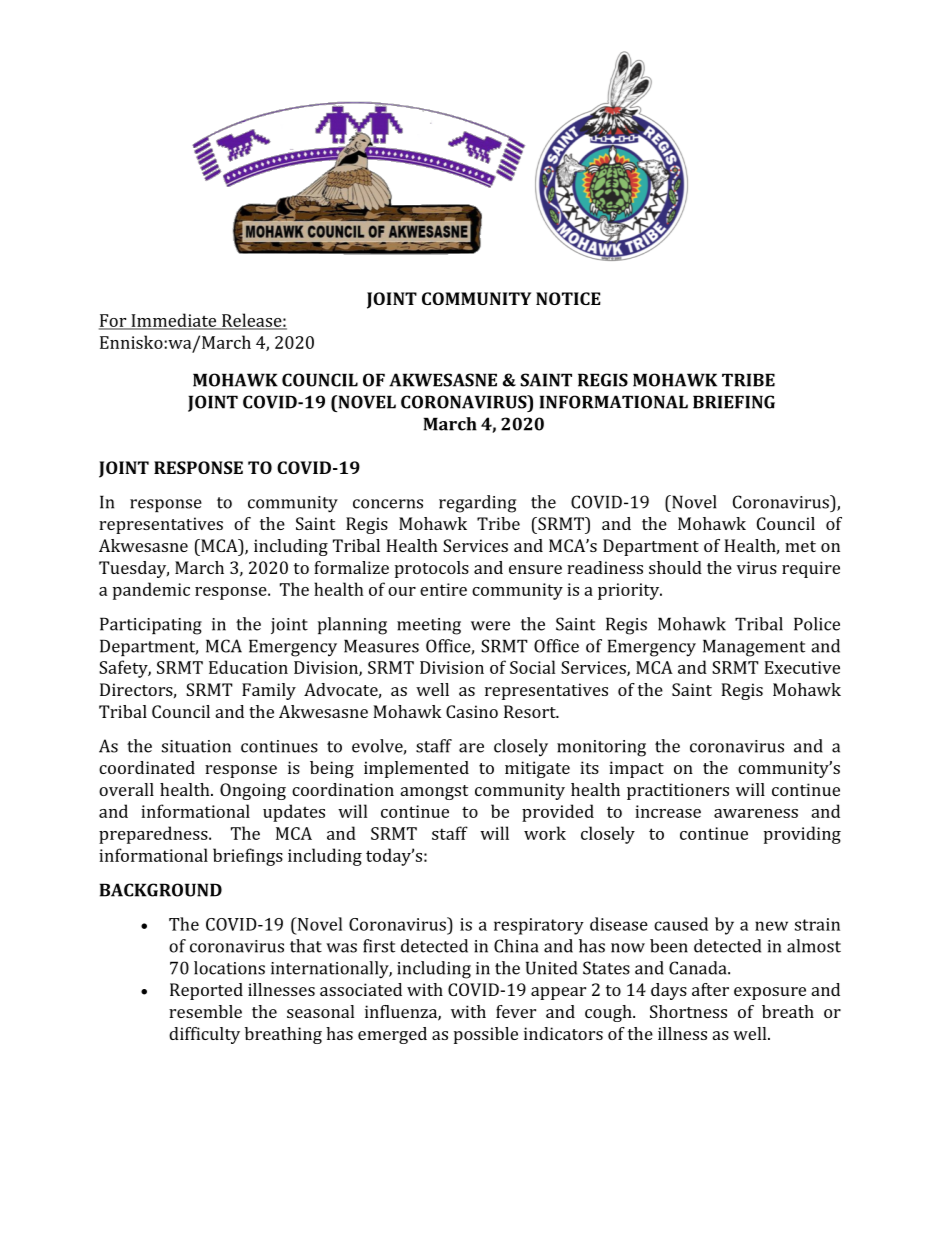 The height and width of the screenshot is (1233, 952). What do you see at coordinates (800, 546) in the screenshot?
I see `met` at bounding box center [800, 546].
